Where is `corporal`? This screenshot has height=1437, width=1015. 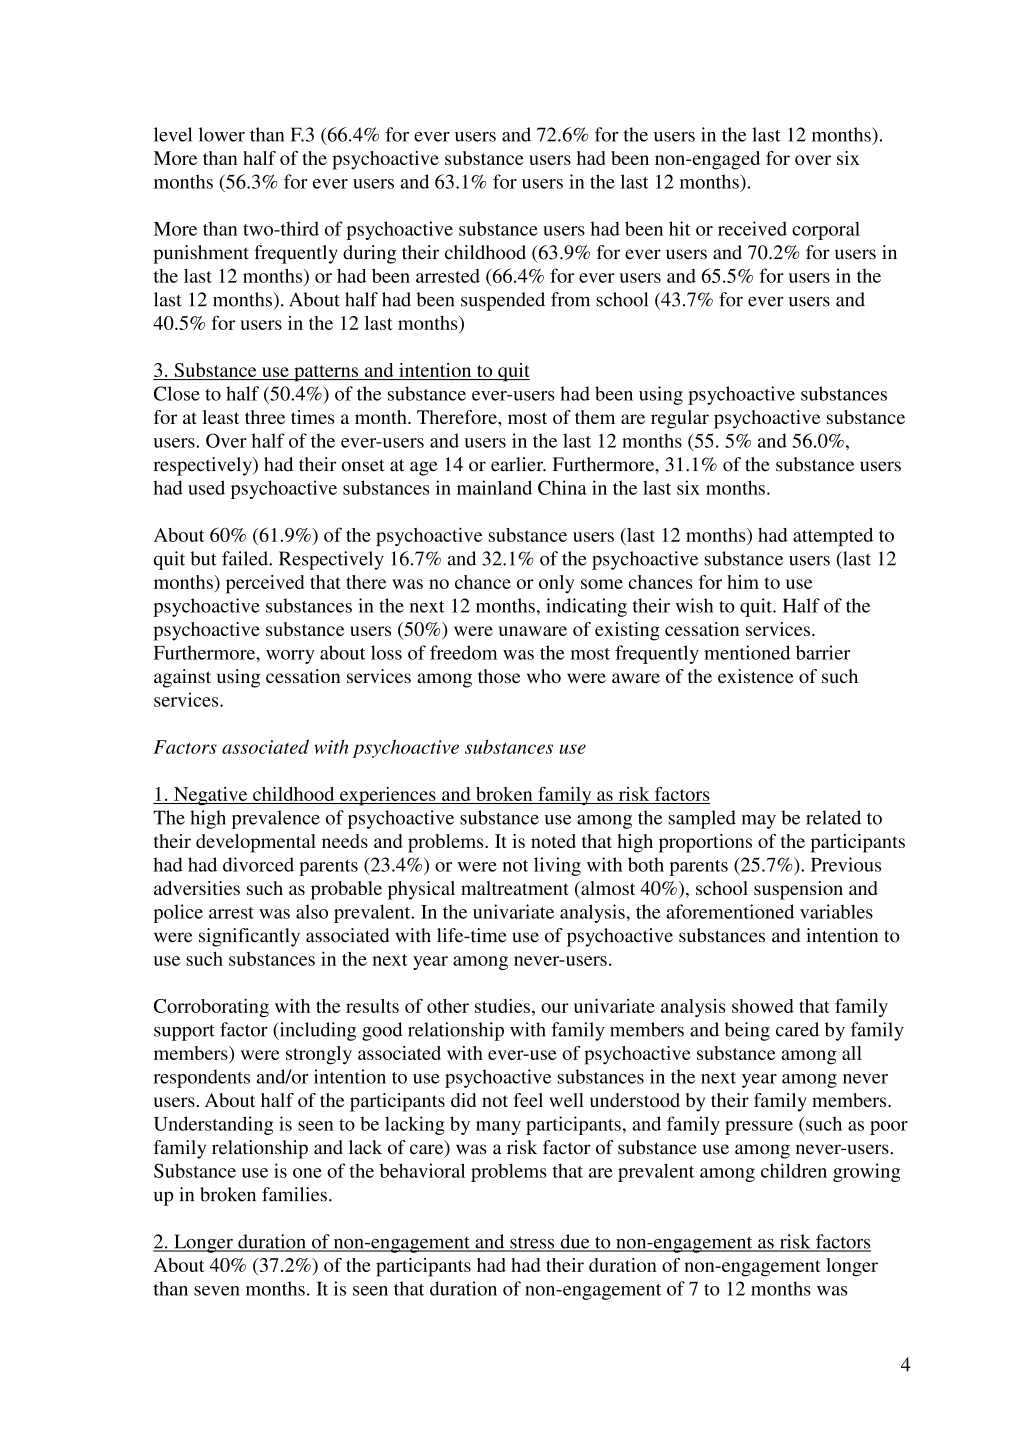
corporal is located at coordinates (826, 230).
